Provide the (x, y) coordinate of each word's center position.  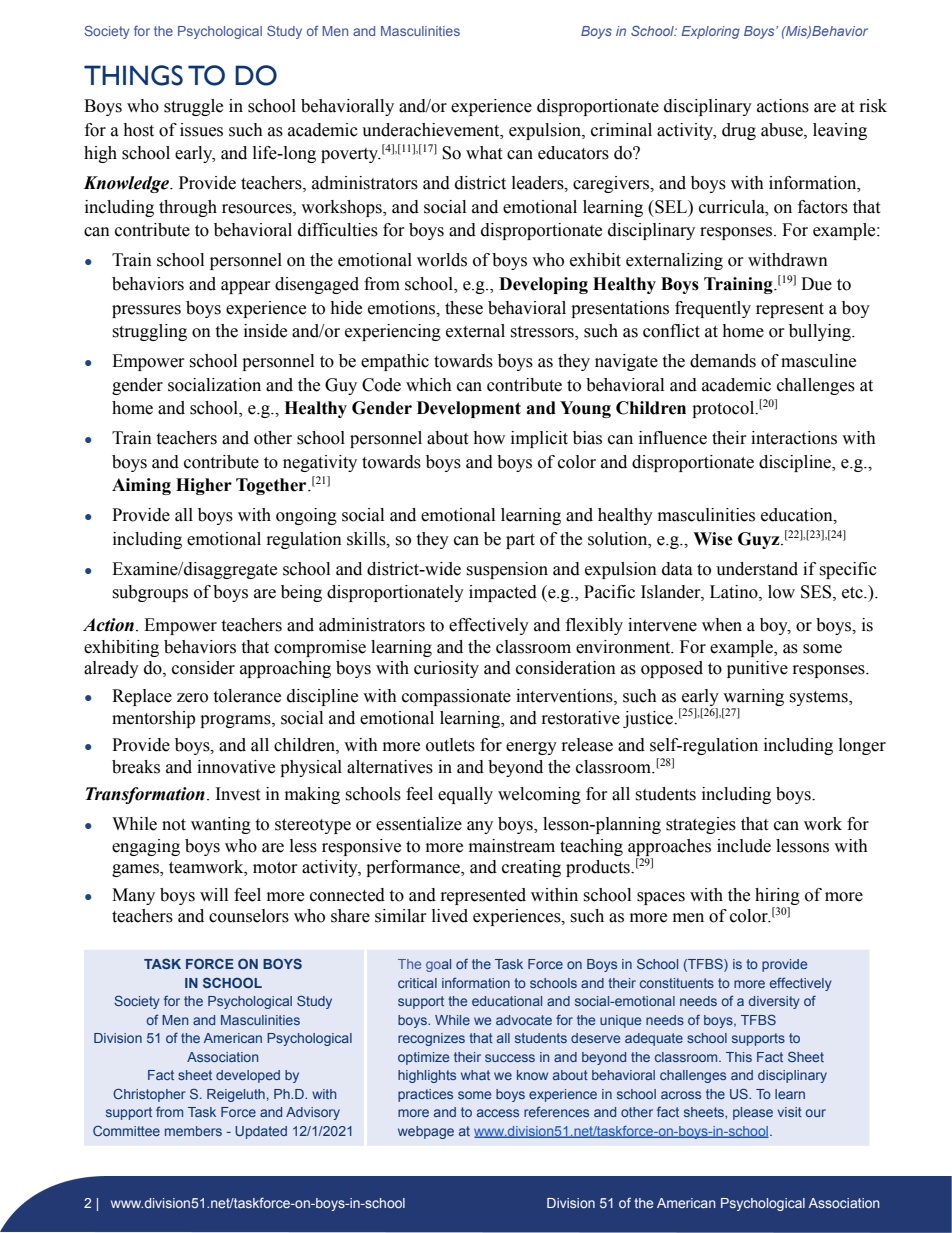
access (498, 1113)
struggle (193, 107)
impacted (503, 593)
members (193, 1131)
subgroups (150, 593)
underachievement (432, 130)
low (781, 592)
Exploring (710, 32)
